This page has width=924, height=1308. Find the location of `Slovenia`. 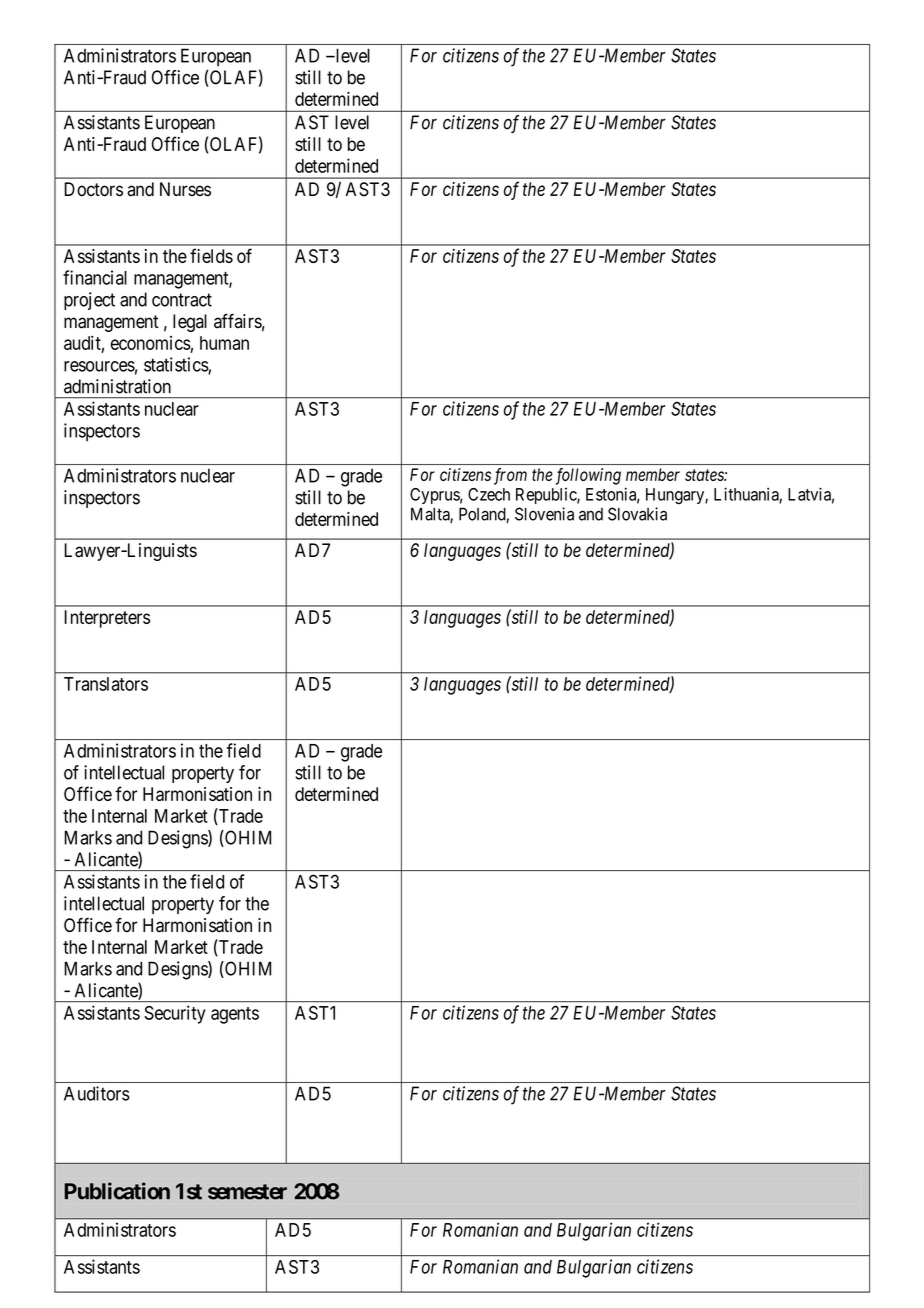

Slovenia is located at coordinates (544, 514).
